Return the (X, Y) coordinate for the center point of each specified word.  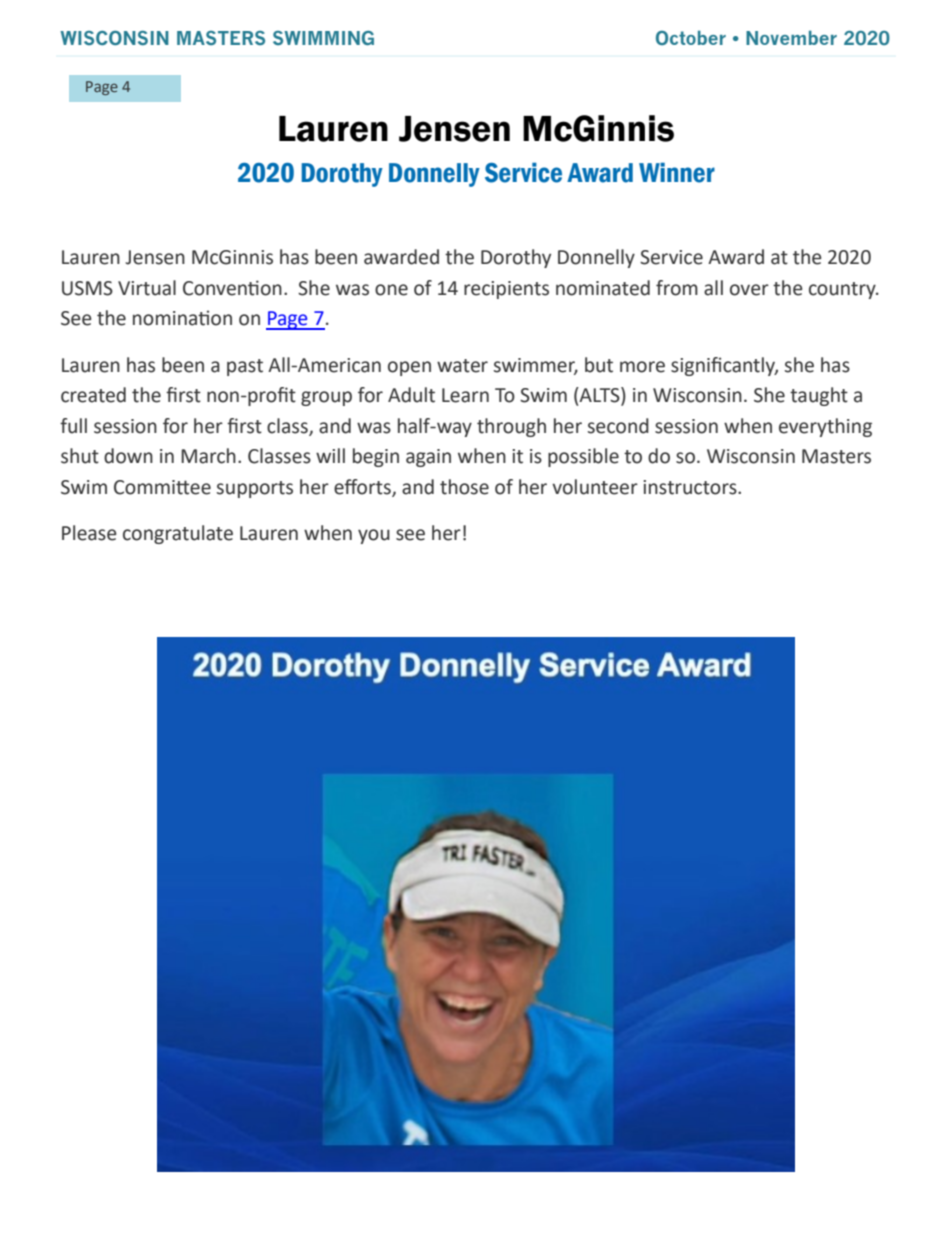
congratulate (178, 534)
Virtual (147, 288)
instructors (691, 487)
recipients (506, 290)
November (791, 37)
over (749, 290)
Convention (232, 288)
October (691, 37)
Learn (465, 395)
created (93, 395)
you (374, 536)
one (391, 290)
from (677, 288)
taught (819, 396)
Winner (677, 173)
